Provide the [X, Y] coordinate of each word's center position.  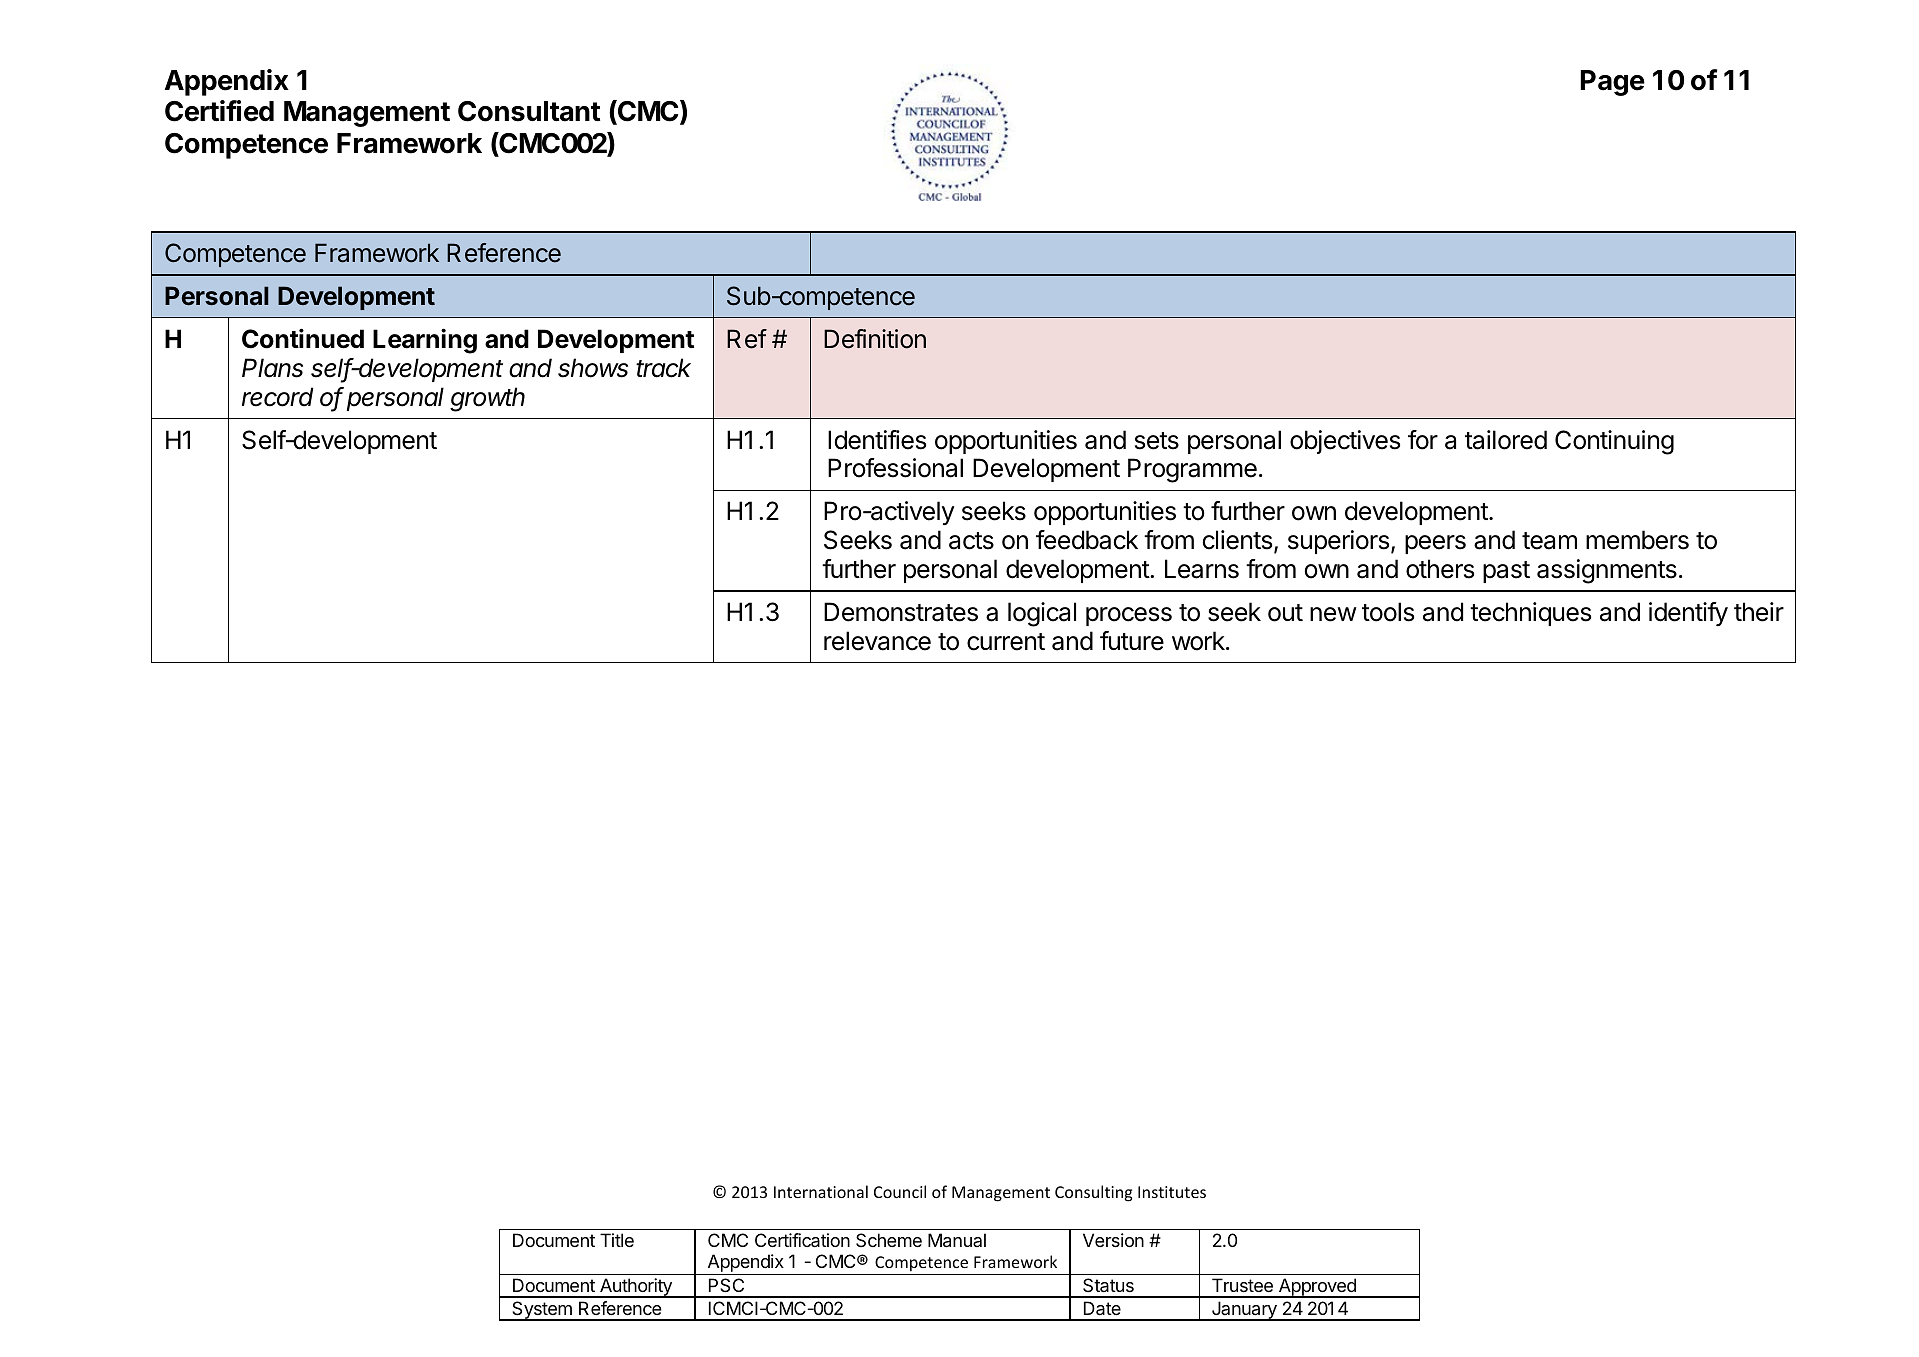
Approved [1317, 1288]
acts [971, 541]
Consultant [529, 111]
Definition [875, 339]
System [542, 1311]
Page [1612, 83]
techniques [1530, 614]
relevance [877, 641]
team [1549, 541]
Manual [957, 1240]
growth [487, 399]
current [1006, 642]
